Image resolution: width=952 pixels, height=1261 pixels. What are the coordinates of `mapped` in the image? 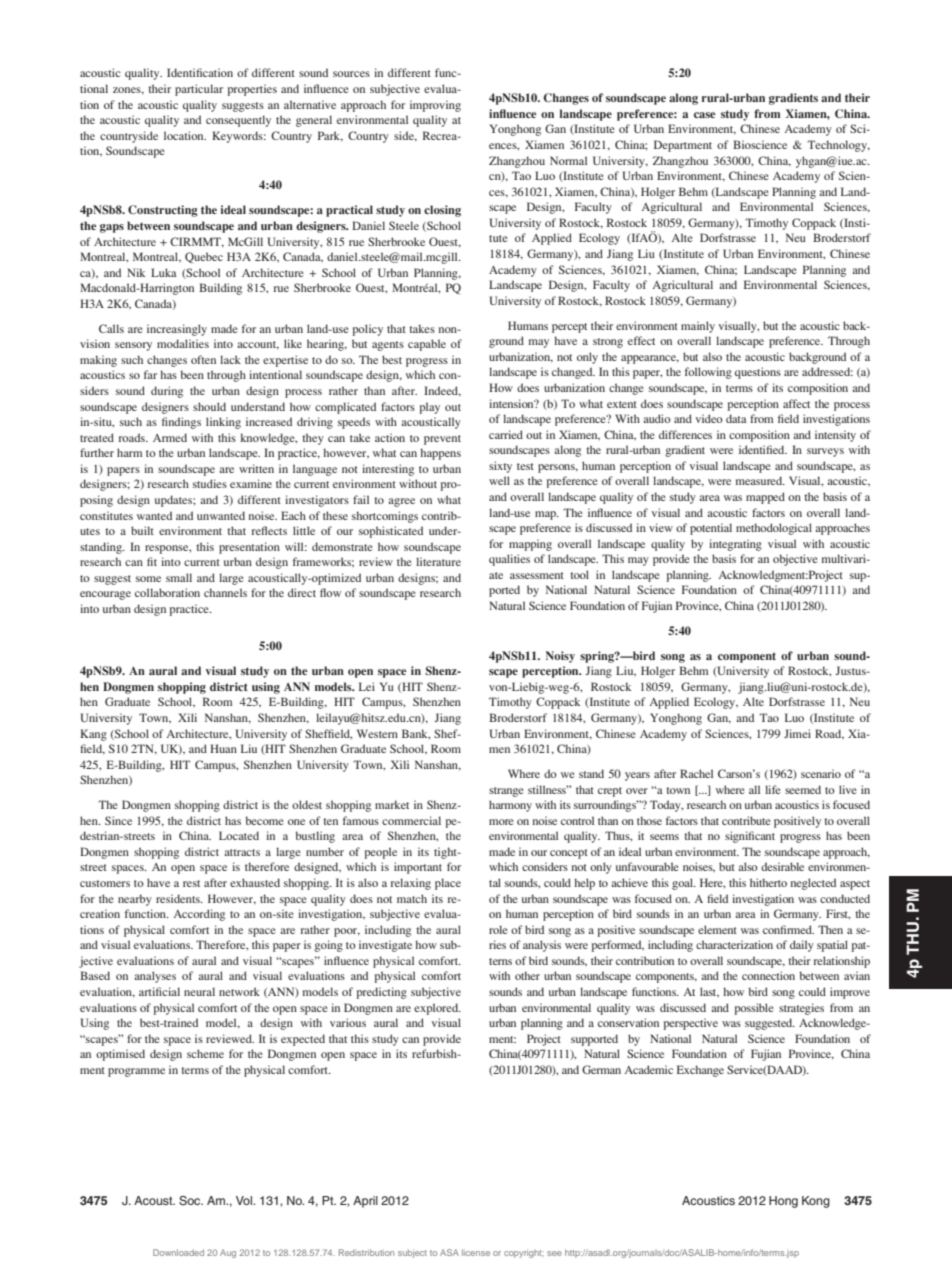 It's located at (765, 498).
